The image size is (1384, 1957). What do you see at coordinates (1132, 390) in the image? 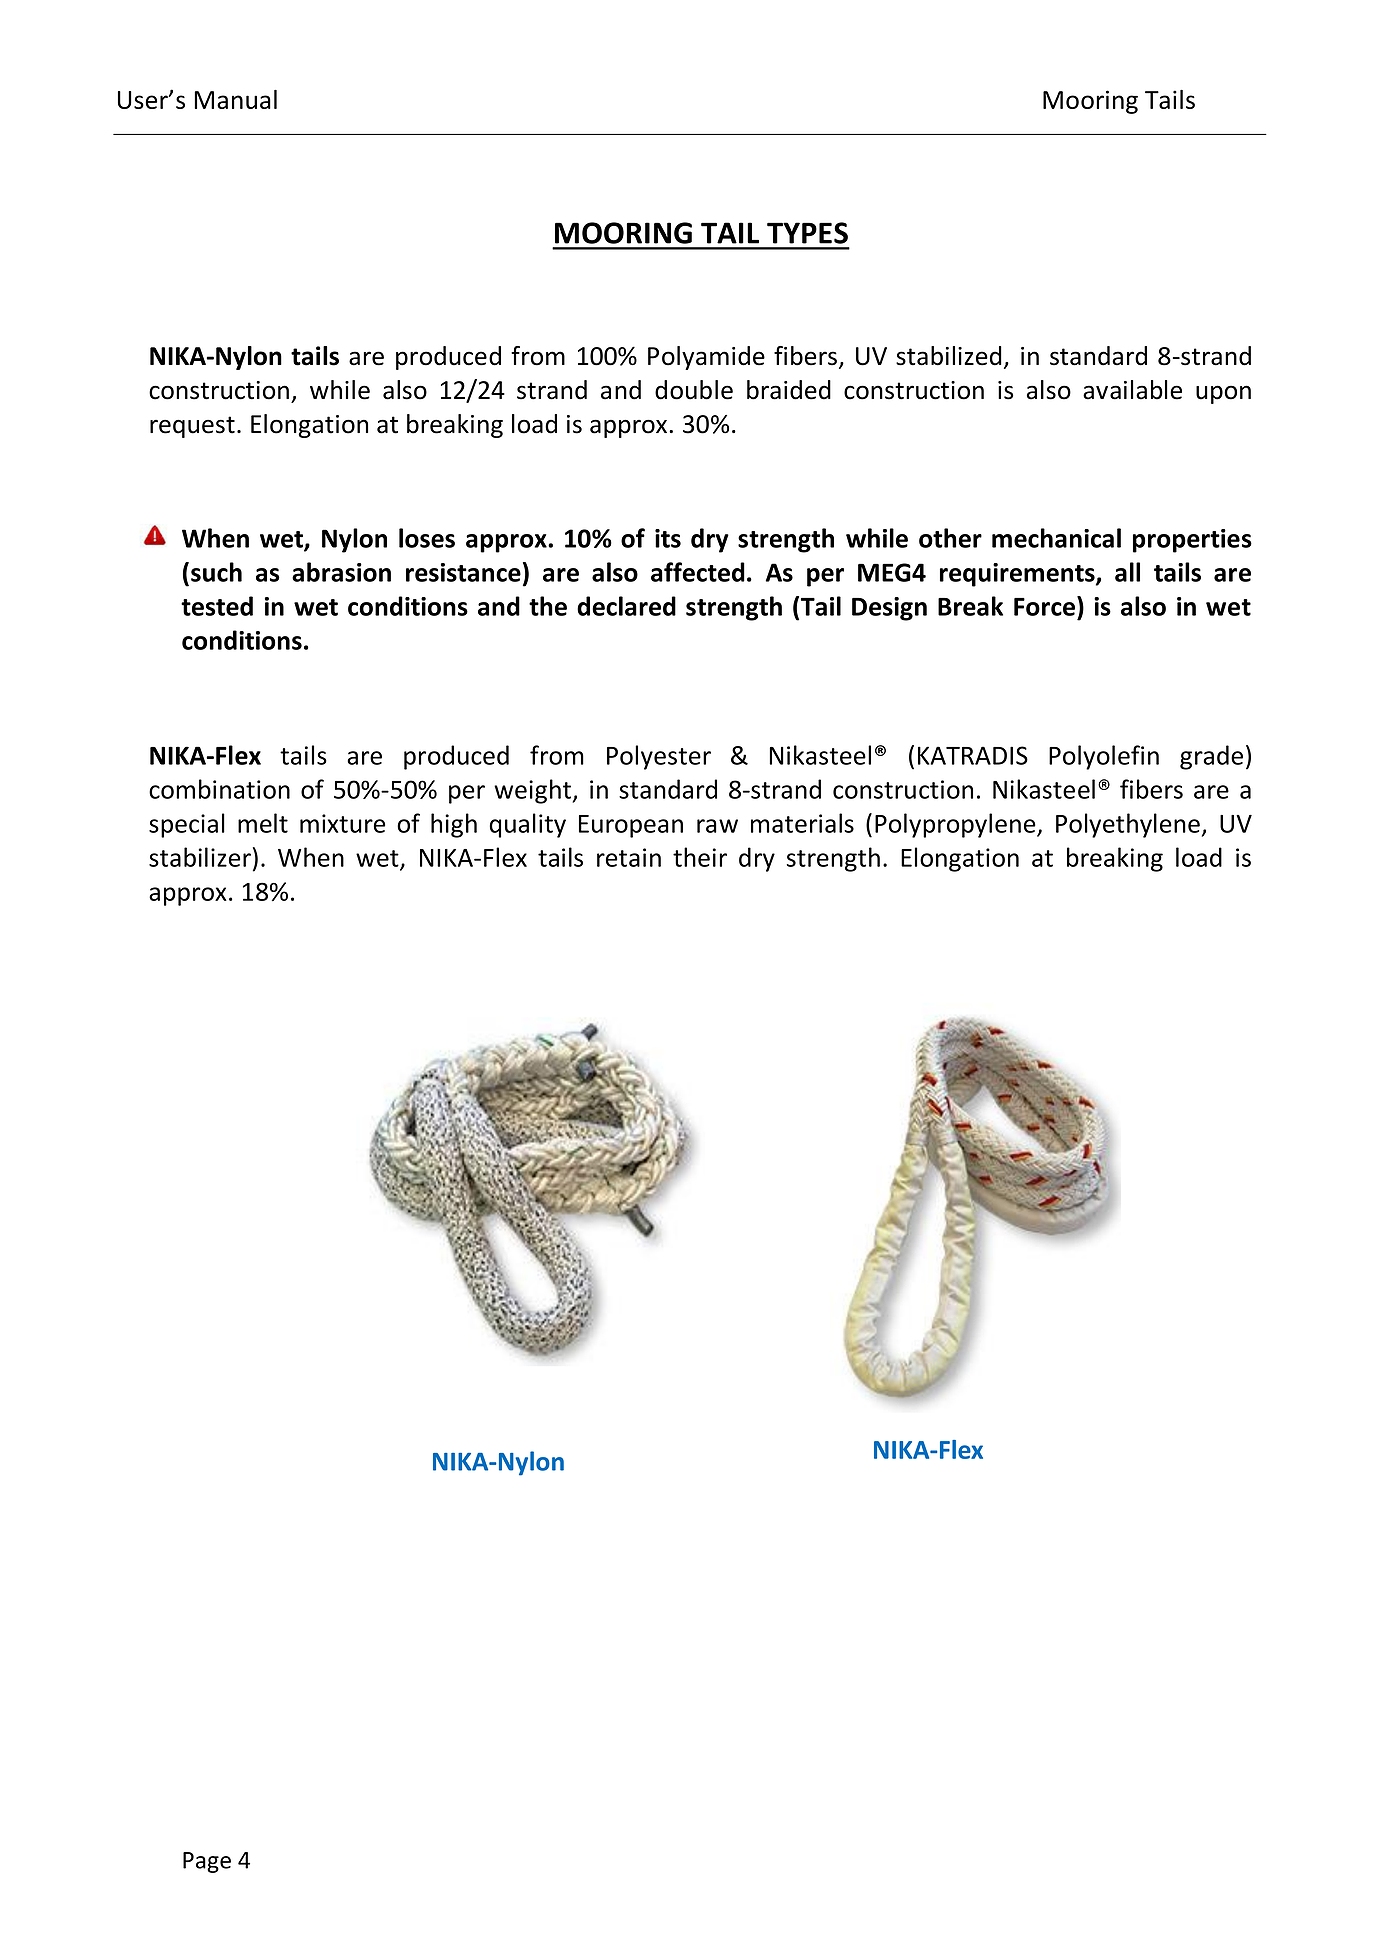
I see `available` at bounding box center [1132, 390].
